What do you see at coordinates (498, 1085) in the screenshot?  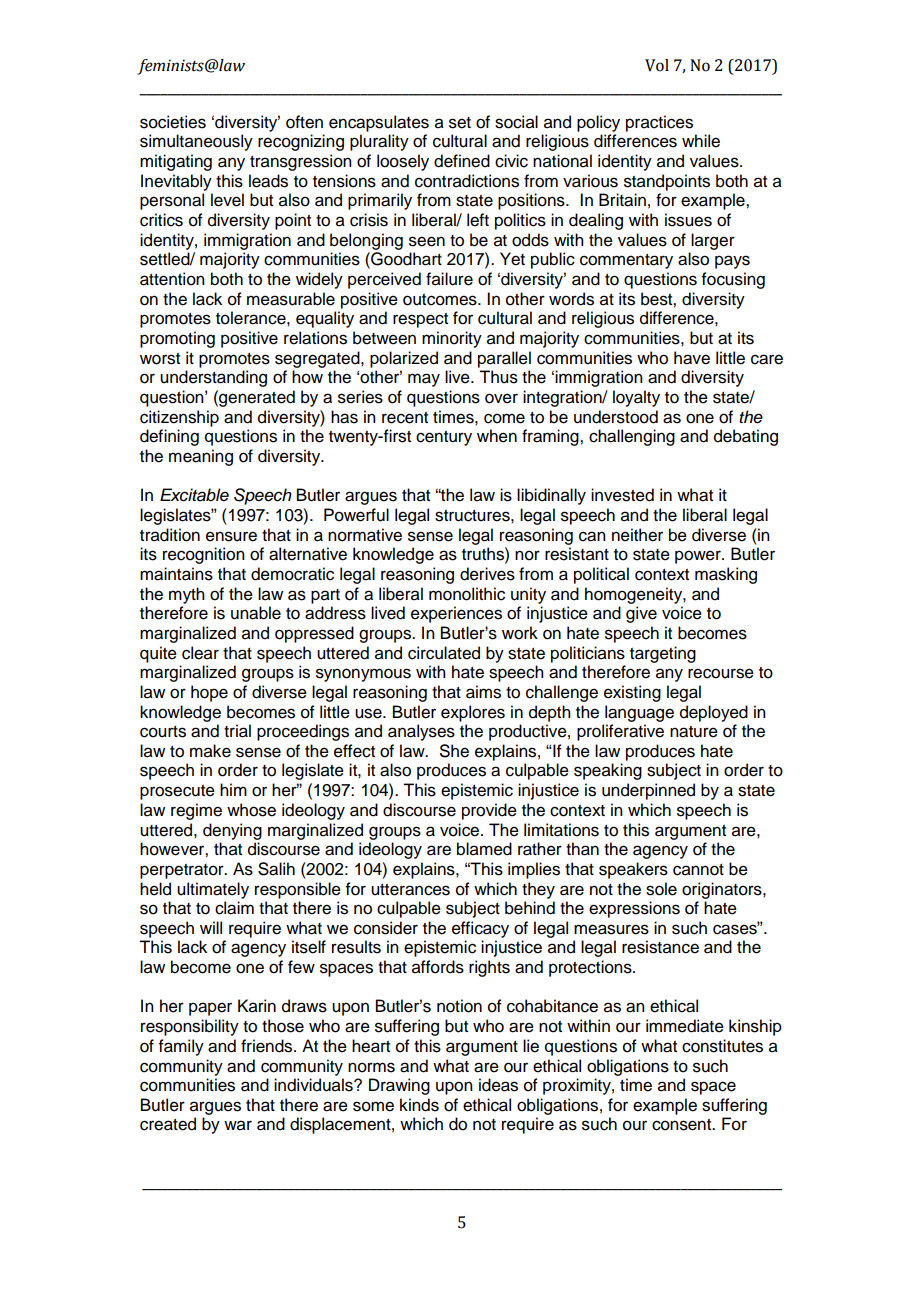 I see `ideas` at bounding box center [498, 1085].
